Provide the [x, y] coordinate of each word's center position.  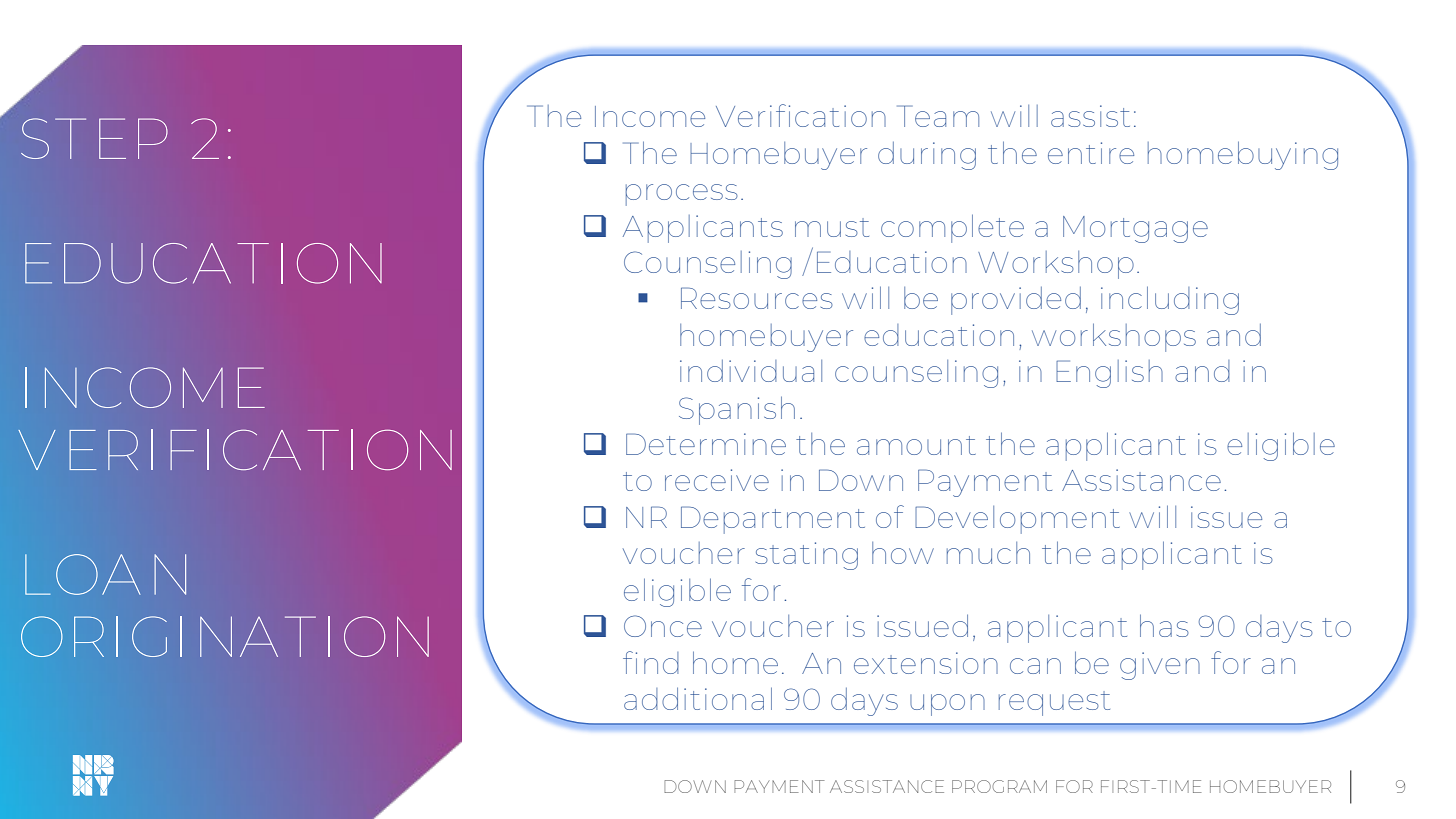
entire [1091, 153]
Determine [706, 444]
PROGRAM [999, 786]
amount [916, 445]
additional [698, 698]
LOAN [105, 574]
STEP [94, 138]
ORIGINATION [225, 636]
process [681, 195]
